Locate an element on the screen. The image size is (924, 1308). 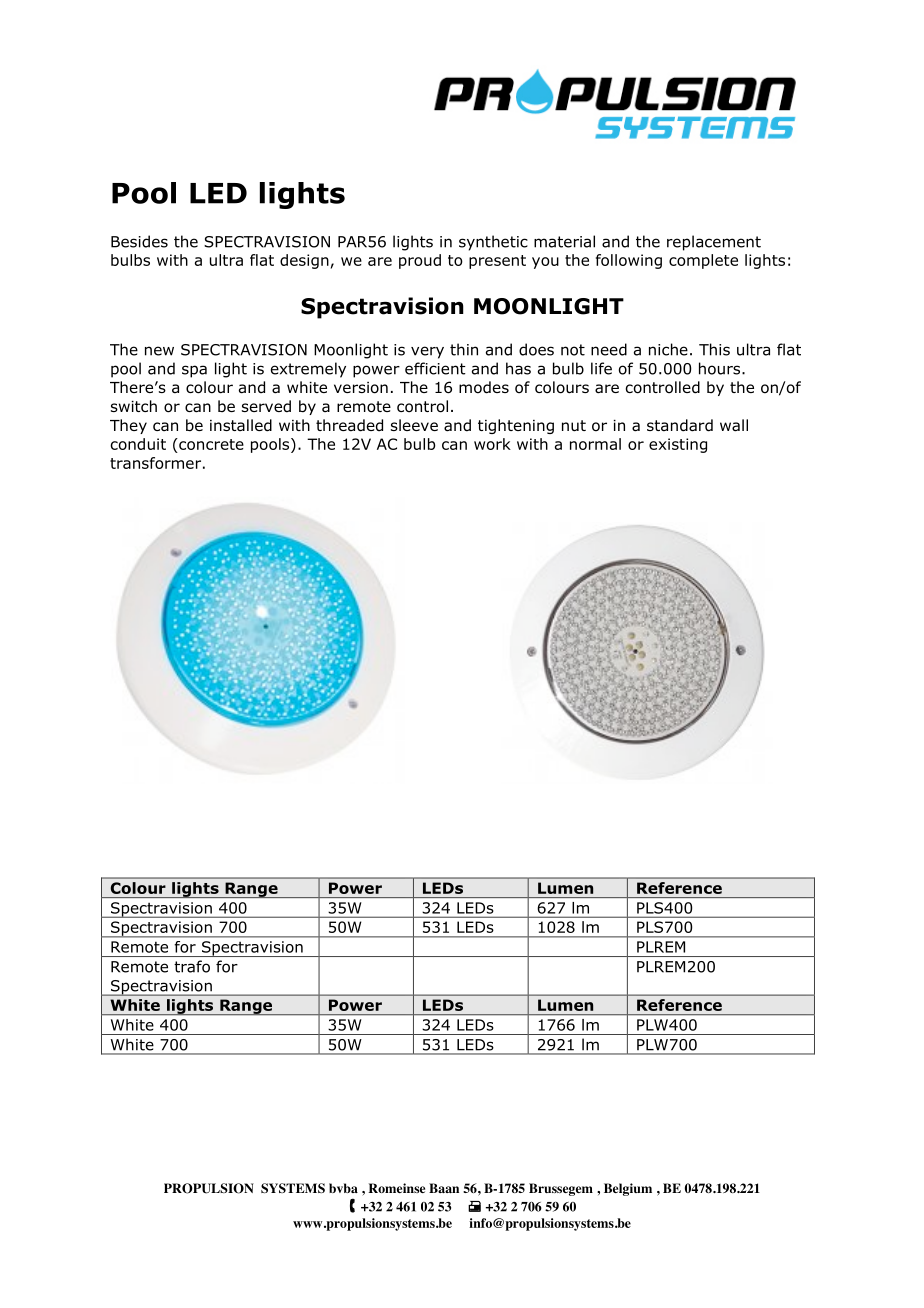
Baan is located at coordinates (444, 1188).
